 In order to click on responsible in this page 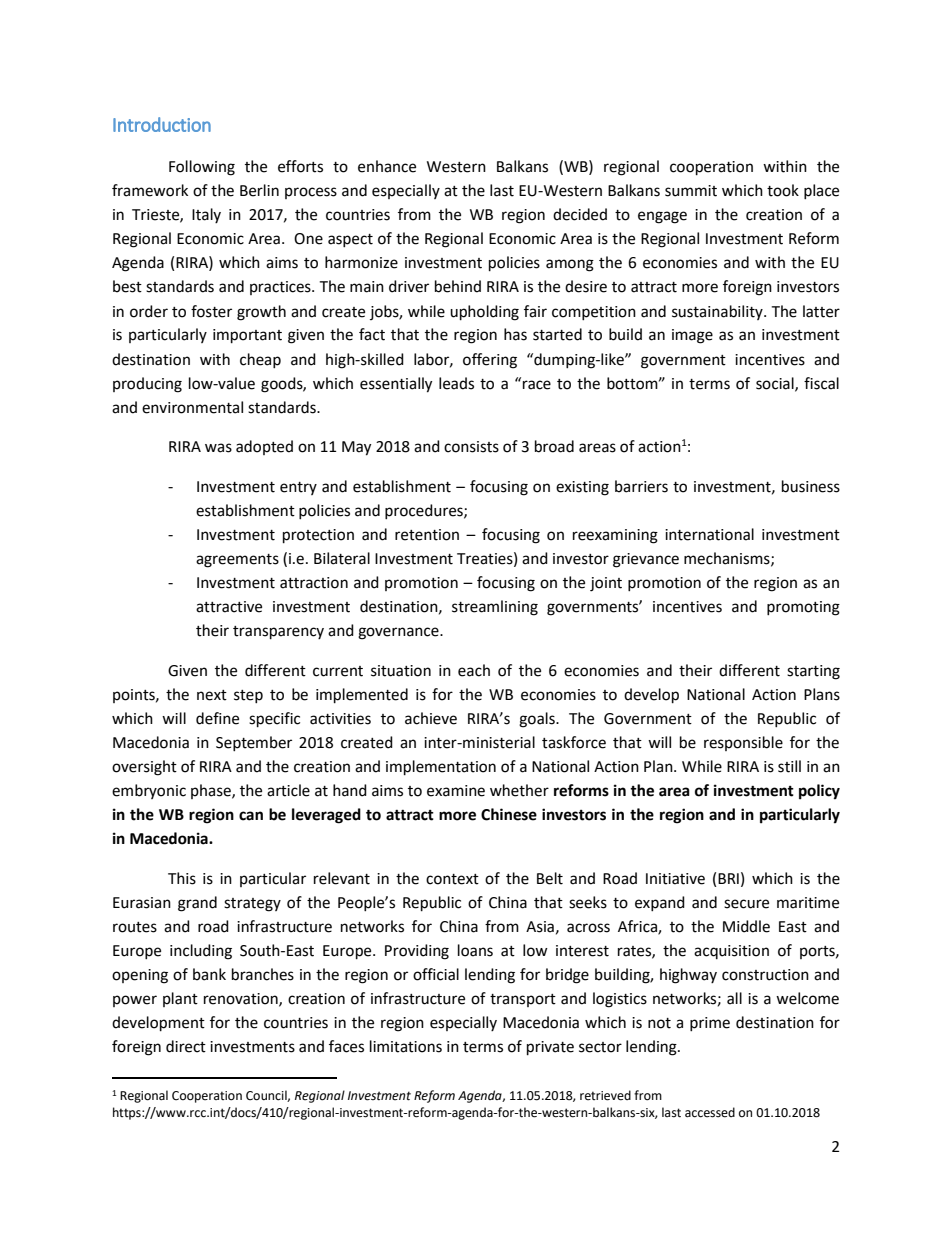, I will do `click(743, 743)`.
